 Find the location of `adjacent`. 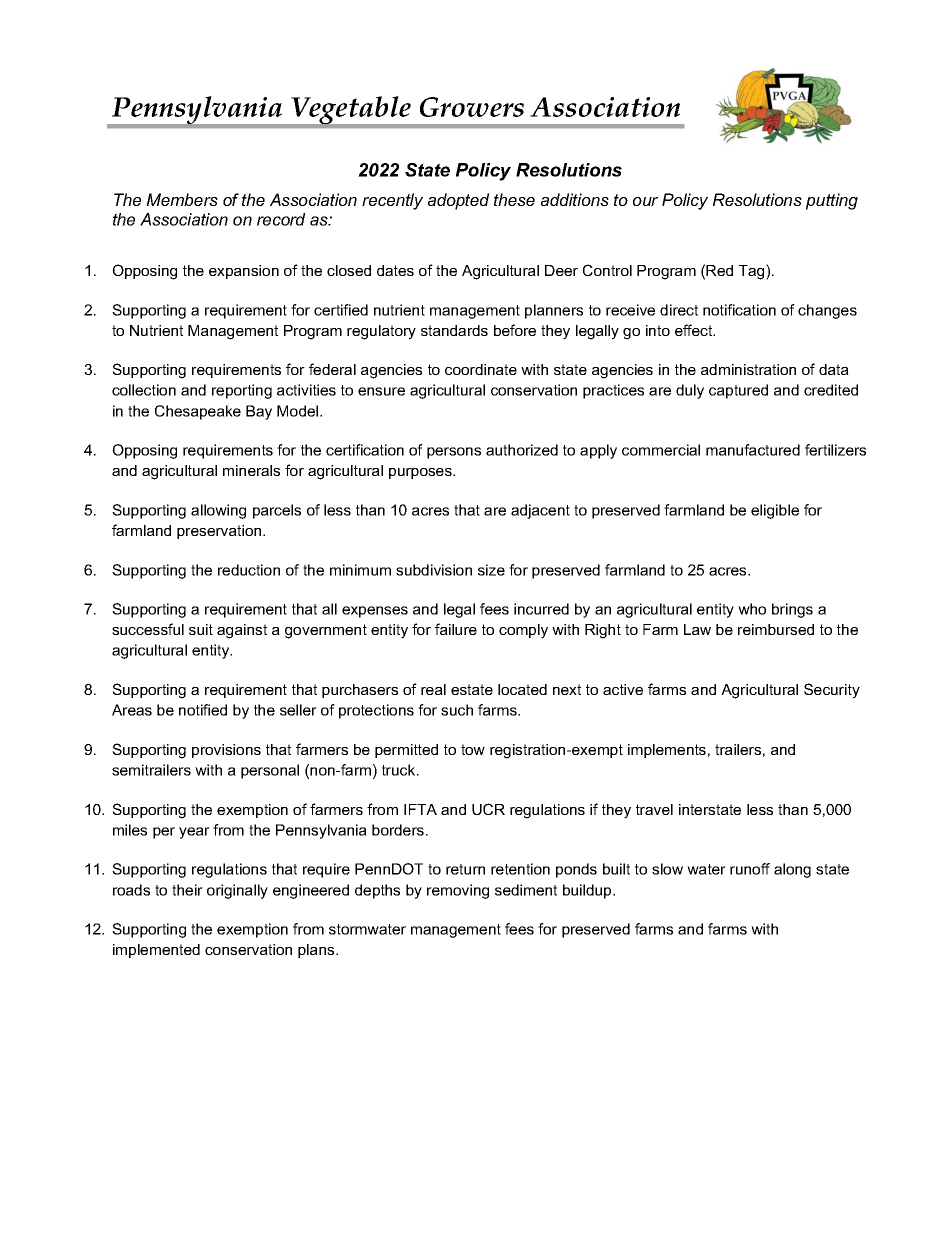

adjacent is located at coordinates (540, 511).
